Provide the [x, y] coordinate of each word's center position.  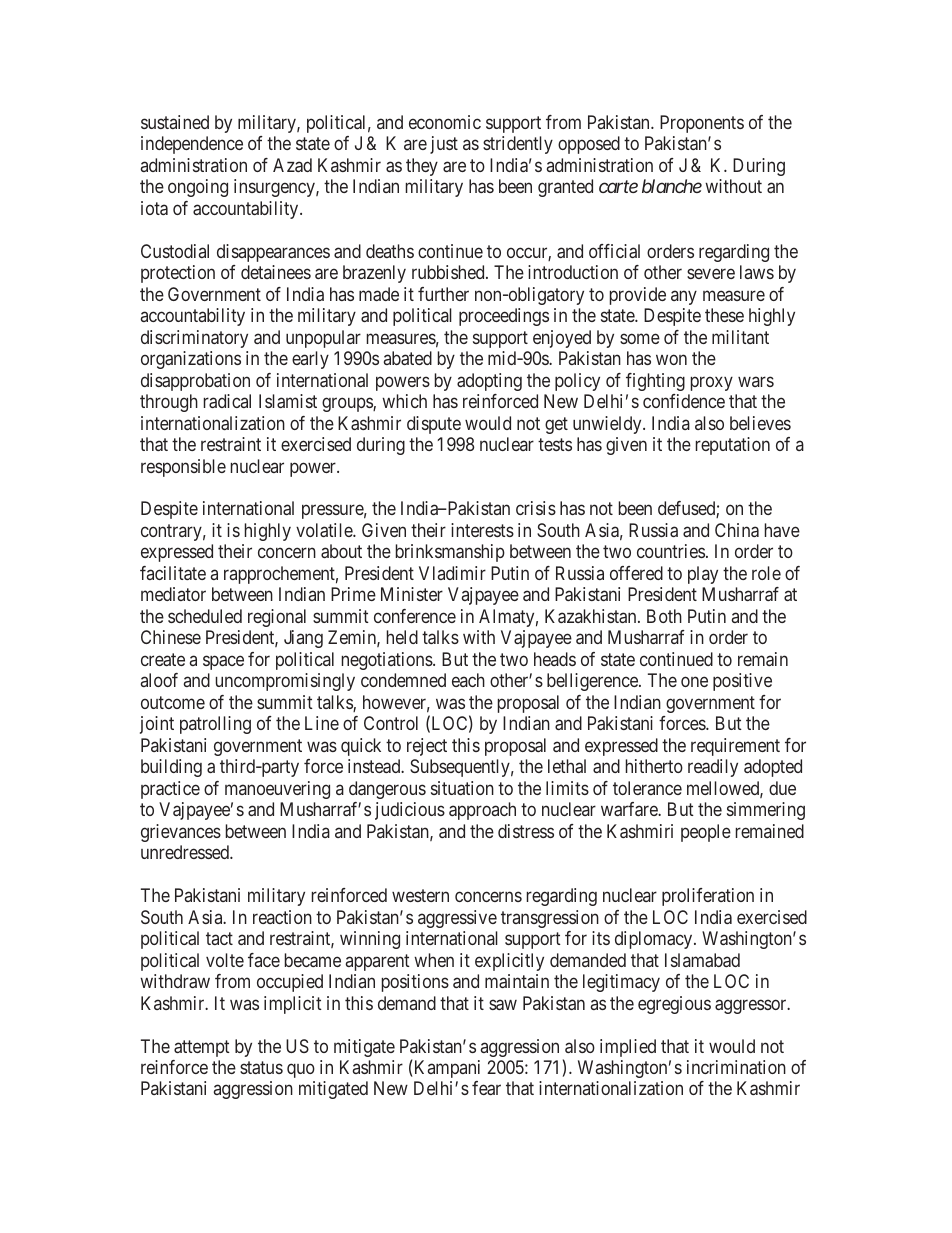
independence [192, 145]
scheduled [205, 616]
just [444, 145]
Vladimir [452, 573]
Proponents [702, 124]
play [703, 575]
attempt [202, 1048]
